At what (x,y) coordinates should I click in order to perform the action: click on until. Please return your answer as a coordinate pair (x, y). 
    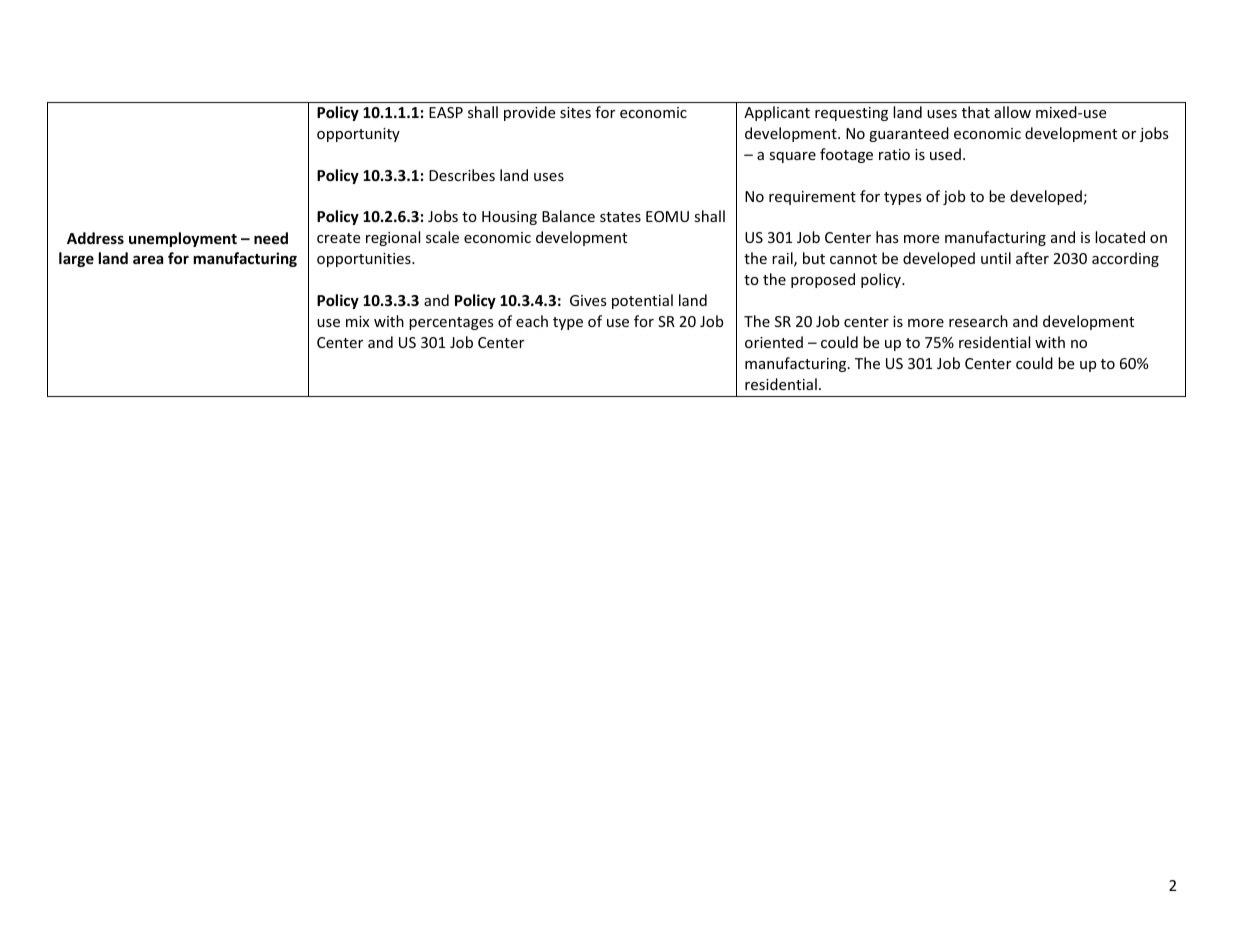
    Looking at the image, I should click on (996, 258).
